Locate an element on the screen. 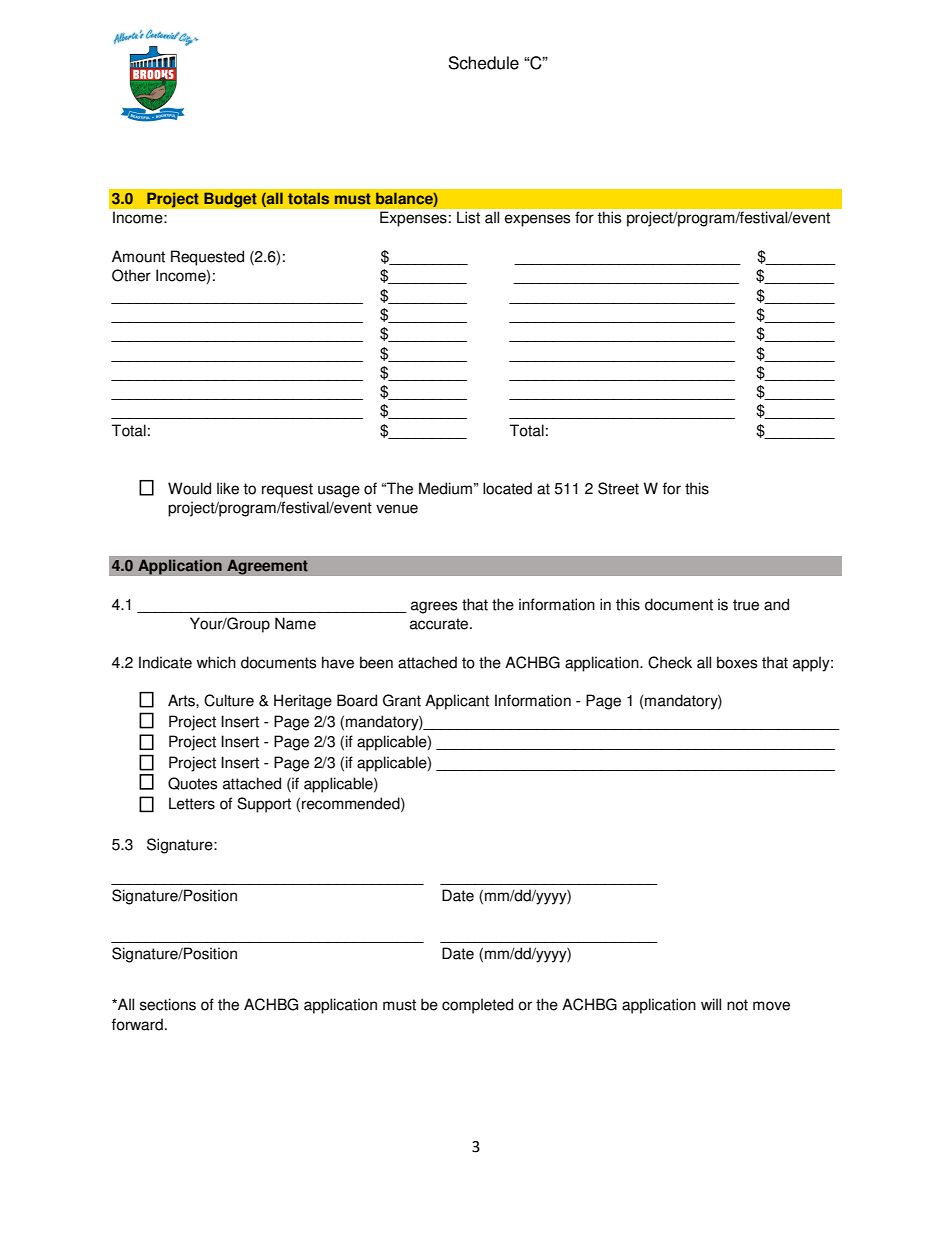 This screenshot has width=952, height=1233. Would is located at coordinates (189, 488).
